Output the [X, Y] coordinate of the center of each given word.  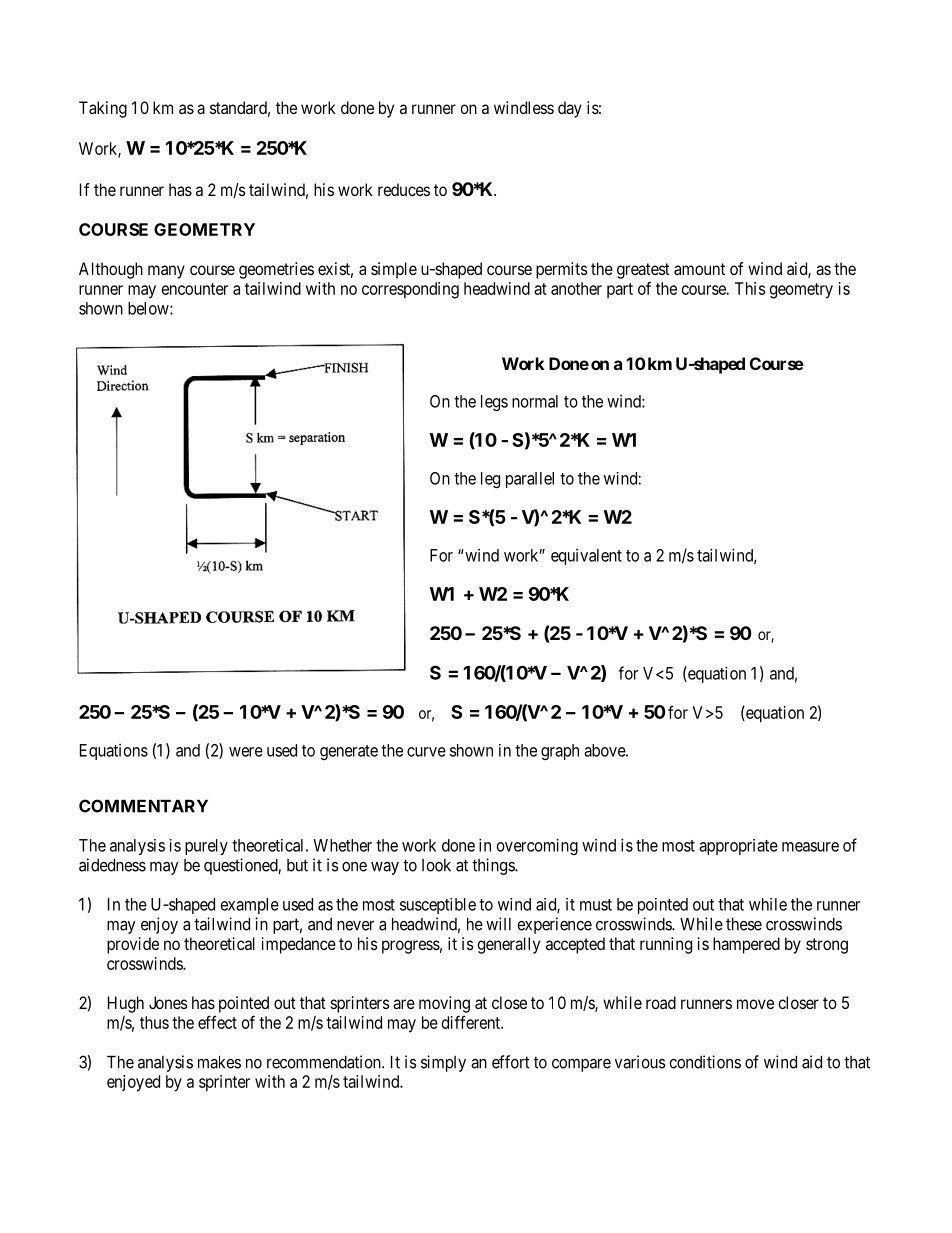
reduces [404, 189]
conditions [705, 1062]
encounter [195, 289]
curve [426, 752]
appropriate [738, 847]
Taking [103, 109]
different [472, 1022]
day [570, 109]
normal [535, 401]
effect [217, 1022]
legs [494, 403]
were [246, 752]
